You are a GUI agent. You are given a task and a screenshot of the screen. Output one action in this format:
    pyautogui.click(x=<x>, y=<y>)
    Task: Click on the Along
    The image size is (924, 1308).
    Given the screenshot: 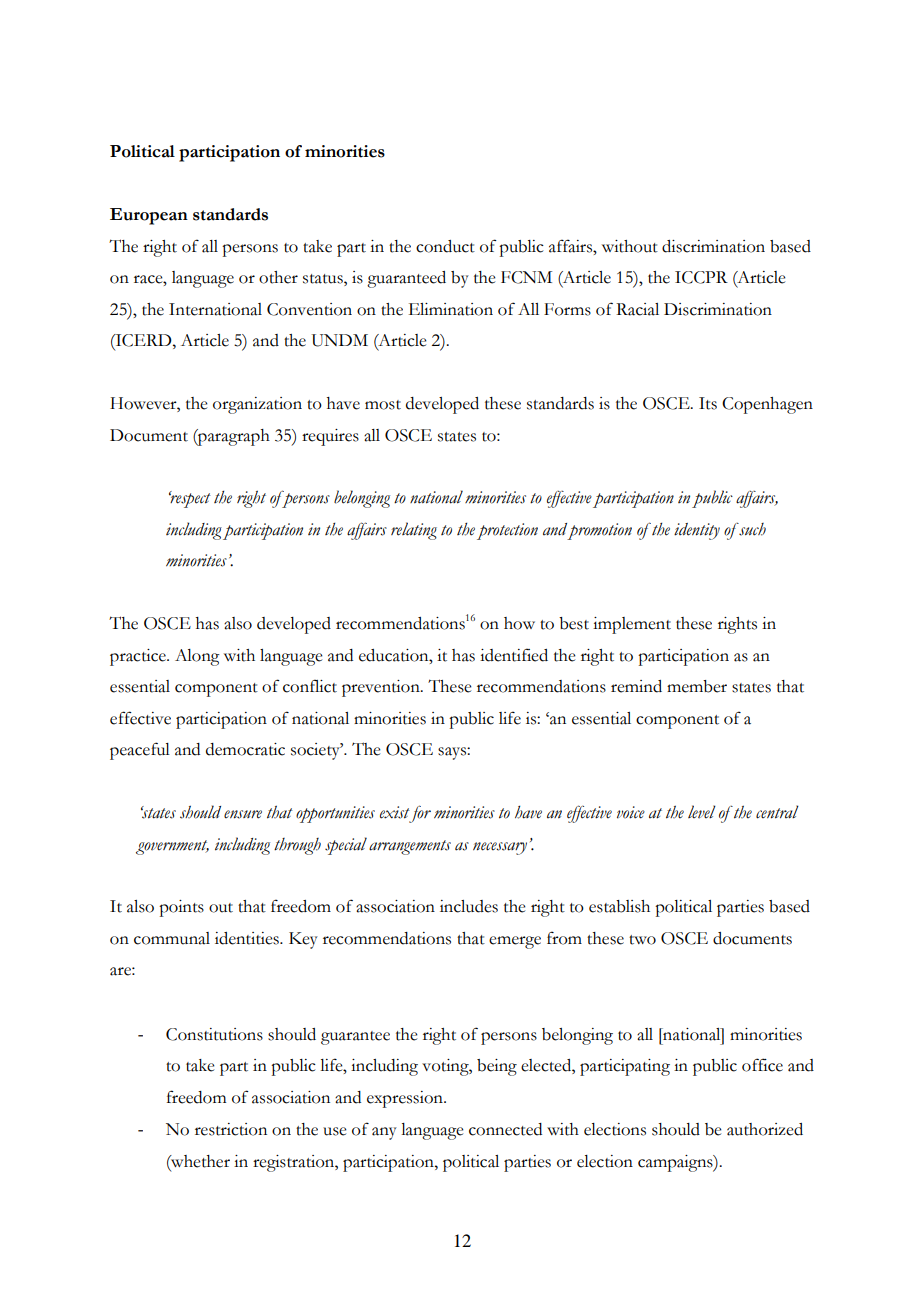 What is the action you would take?
    pyautogui.click(x=197, y=657)
